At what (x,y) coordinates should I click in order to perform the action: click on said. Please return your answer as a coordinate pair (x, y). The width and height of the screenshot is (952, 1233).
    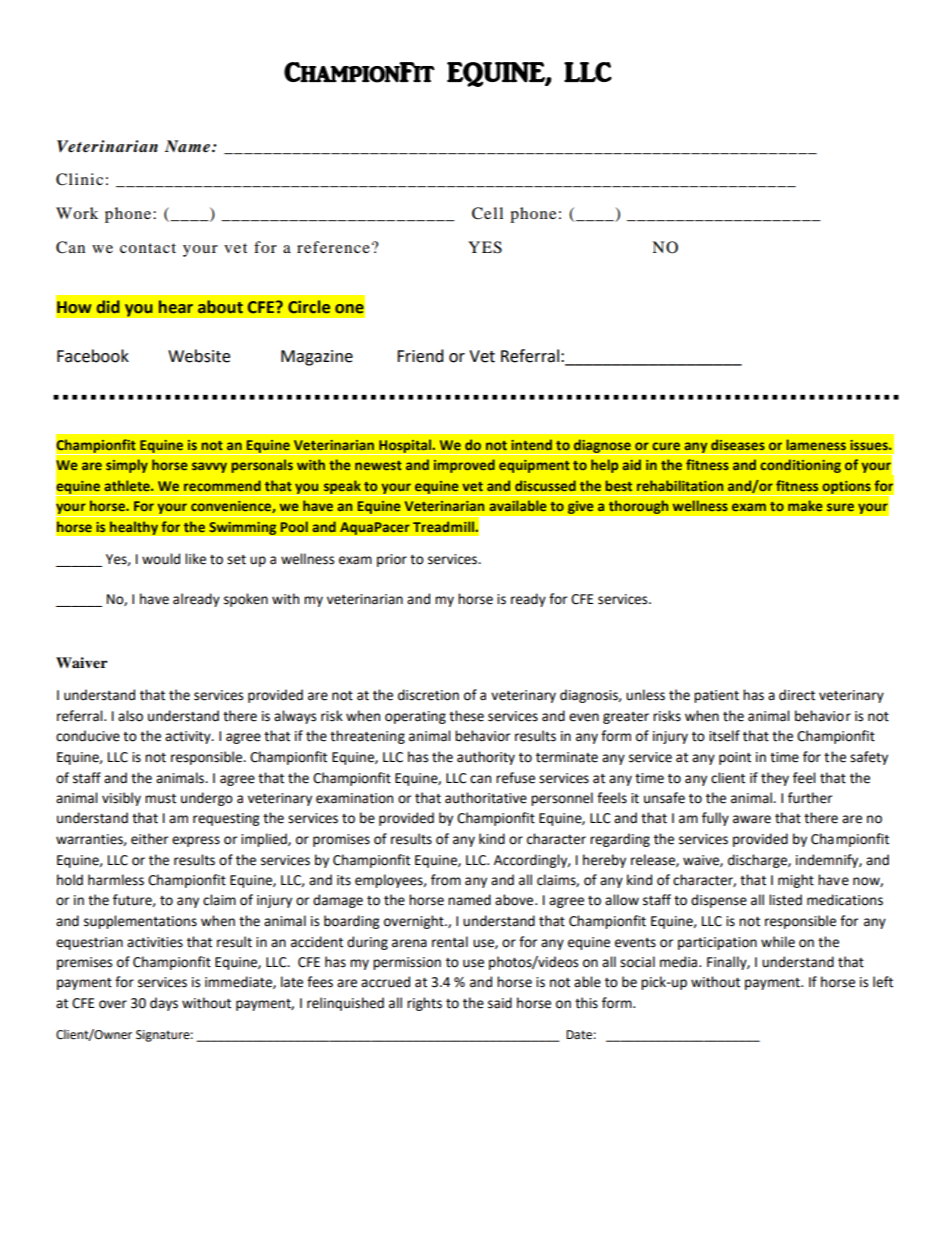
    Looking at the image, I should click on (500, 1003).
